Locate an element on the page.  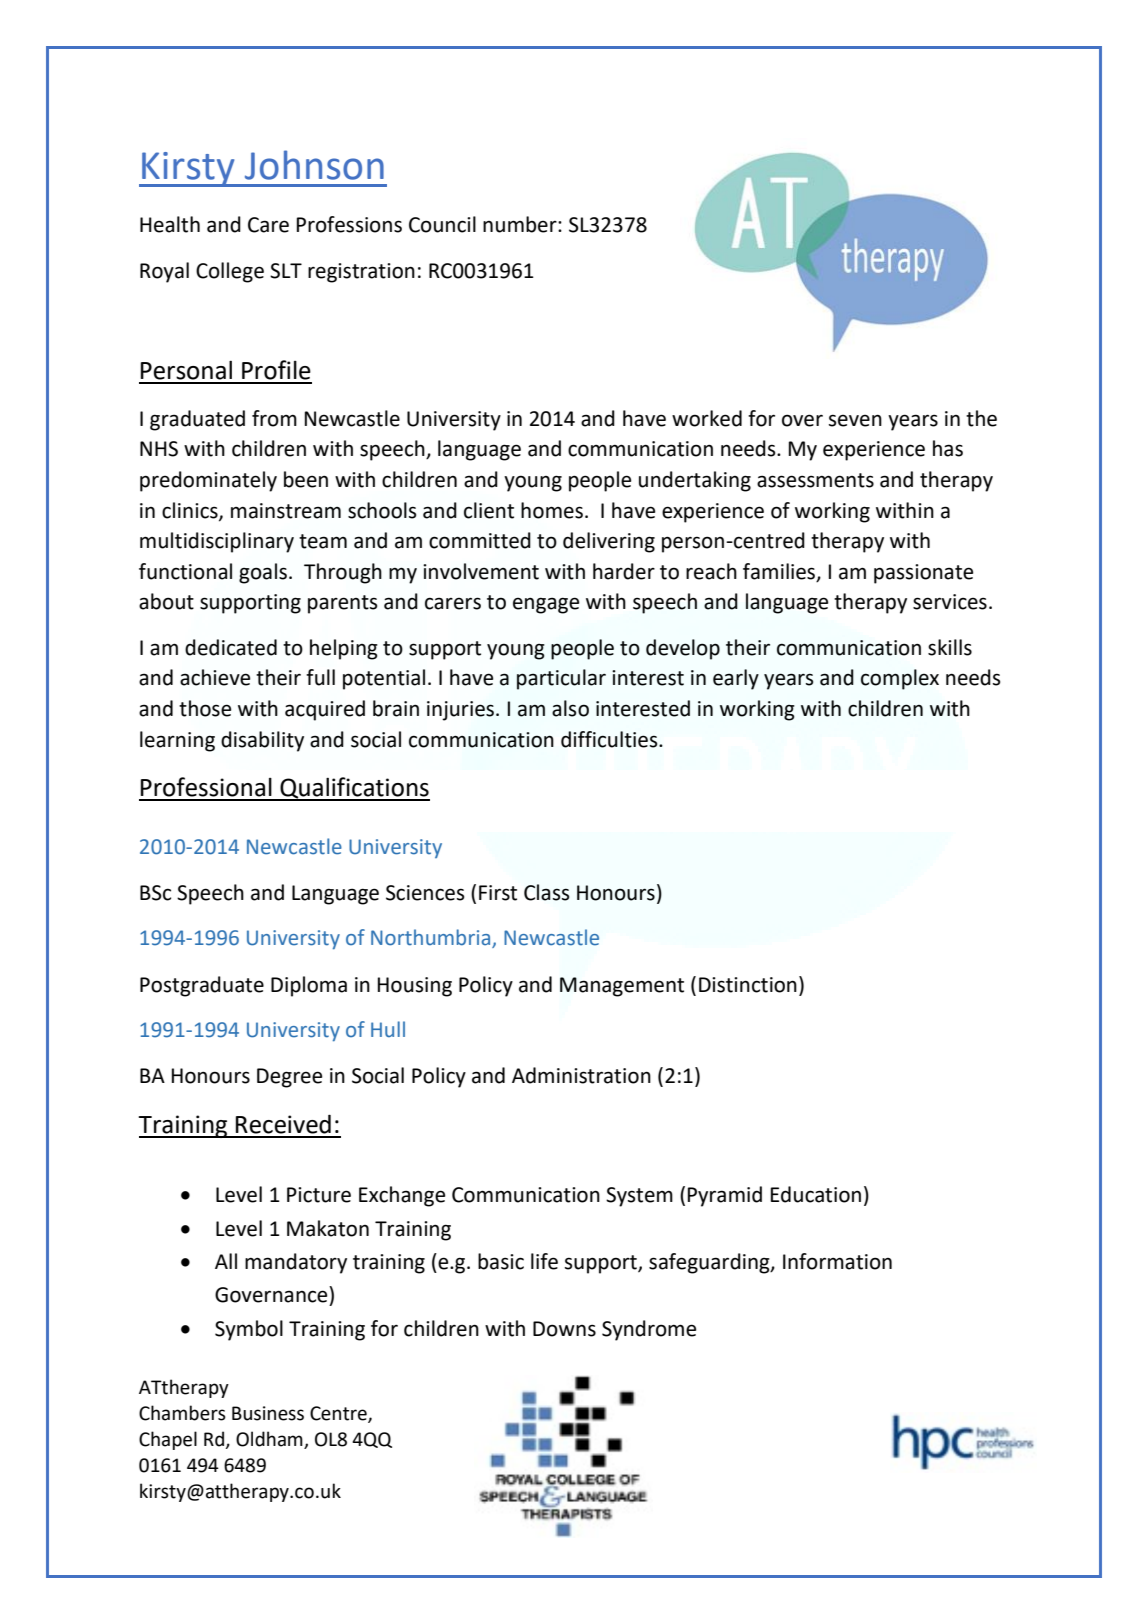
Downs is located at coordinates (564, 1329).
